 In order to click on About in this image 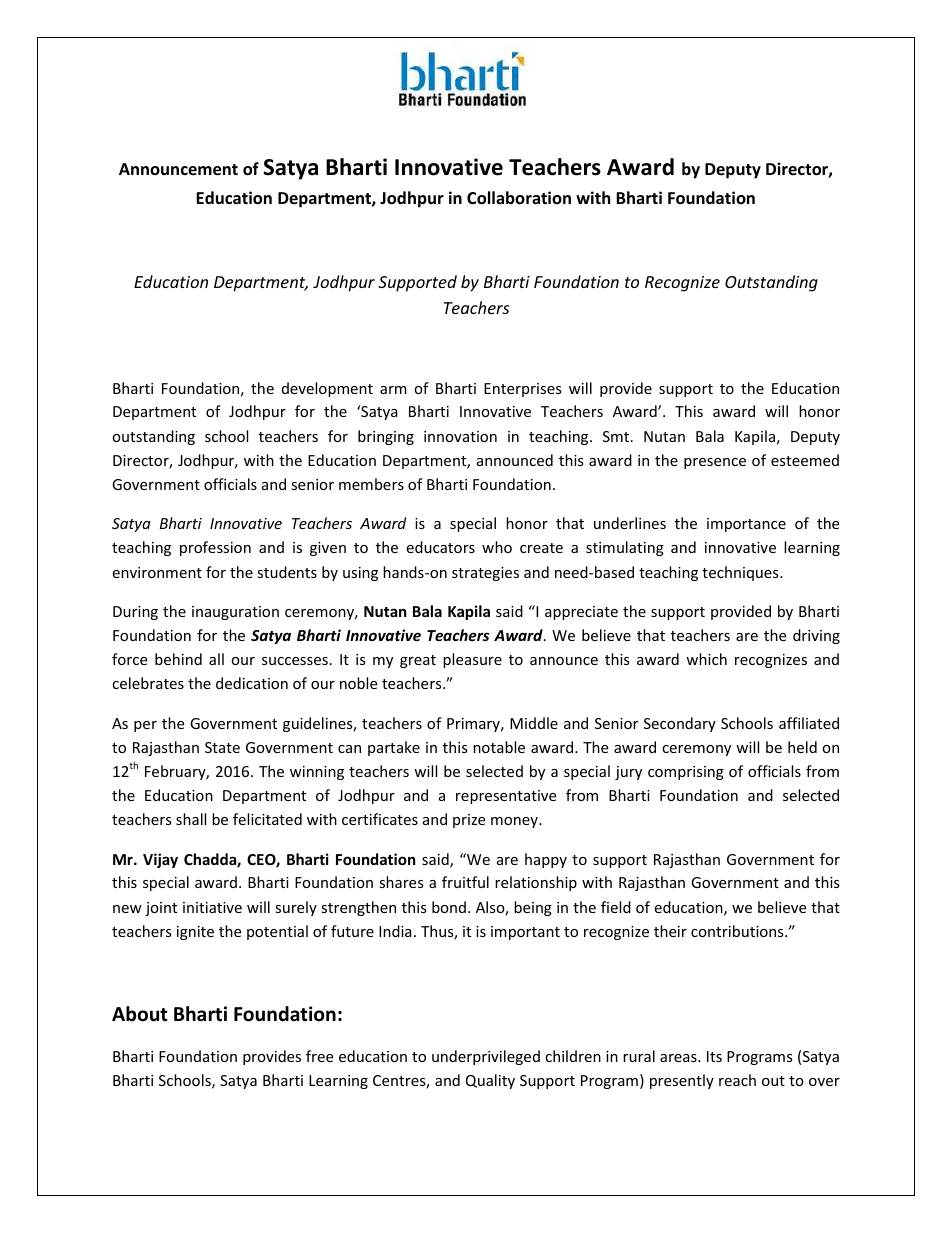, I will do `click(140, 1014)`.
